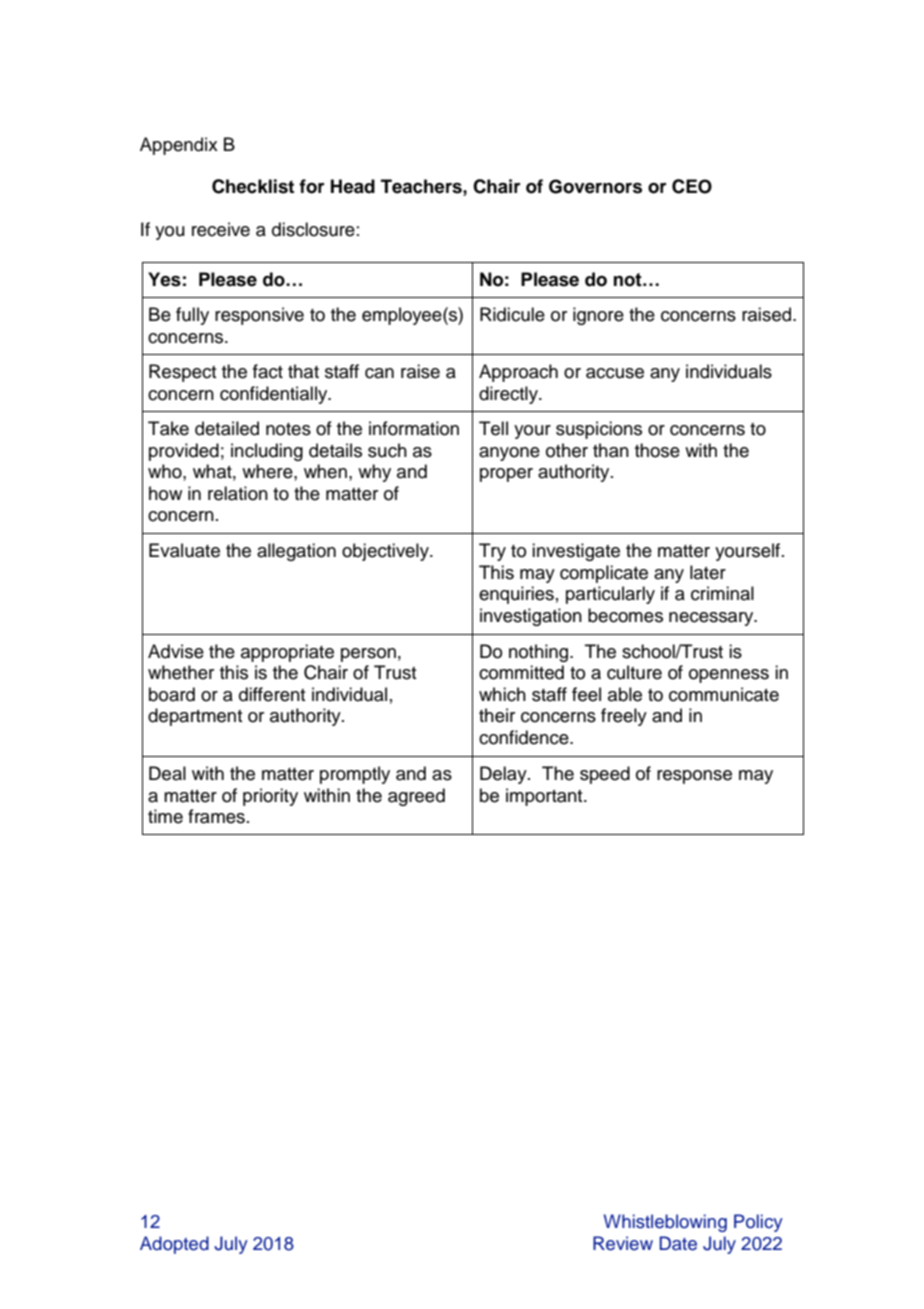  I want to click on agreed, so click(416, 797).
